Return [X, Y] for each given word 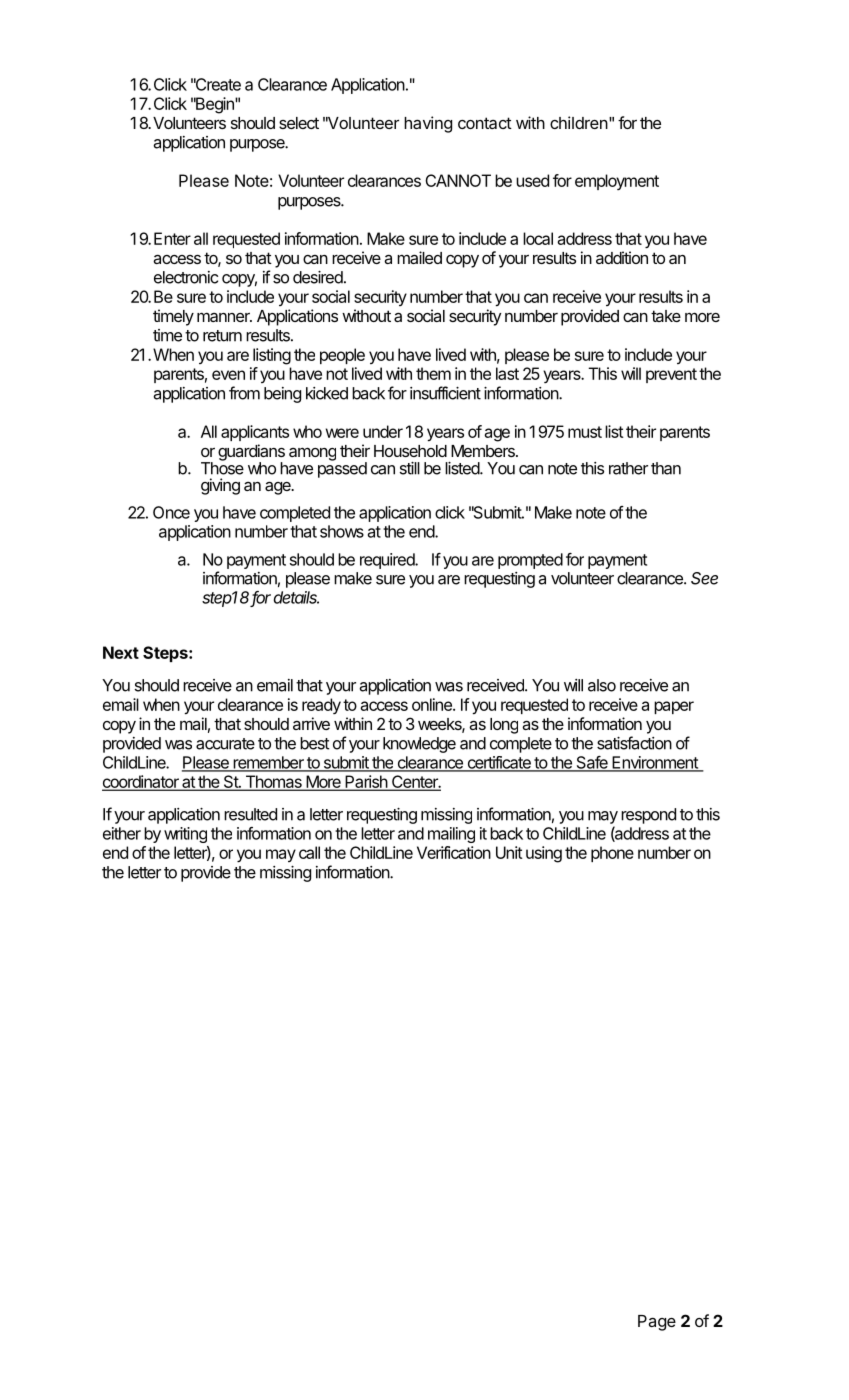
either [122, 833]
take [666, 316]
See [704, 578]
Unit [509, 852]
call [309, 852]
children [579, 122]
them [433, 373]
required [388, 561]
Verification [454, 852]
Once [171, 512]
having [428, 124]
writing [185, 835]
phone [612, 854]
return [222, 336]
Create [217, 84]
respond [648, 816]
